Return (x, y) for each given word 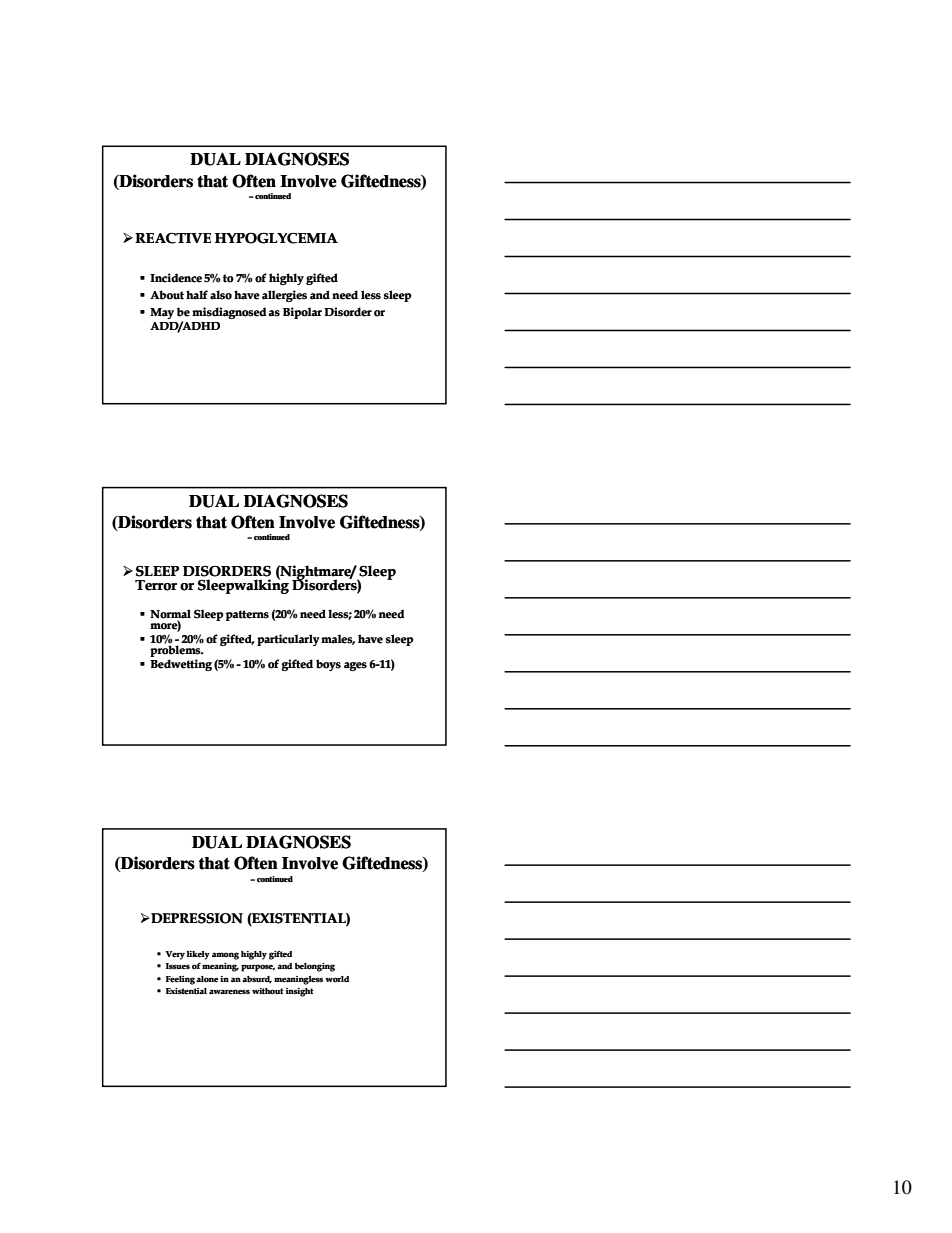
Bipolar (302, 313)
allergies (284, 296)
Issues (178, 966)
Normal (170, 615)
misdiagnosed (229, 313)
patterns (247, 615)
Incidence (176, 278)
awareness (229, 992)
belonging (315, 967)
